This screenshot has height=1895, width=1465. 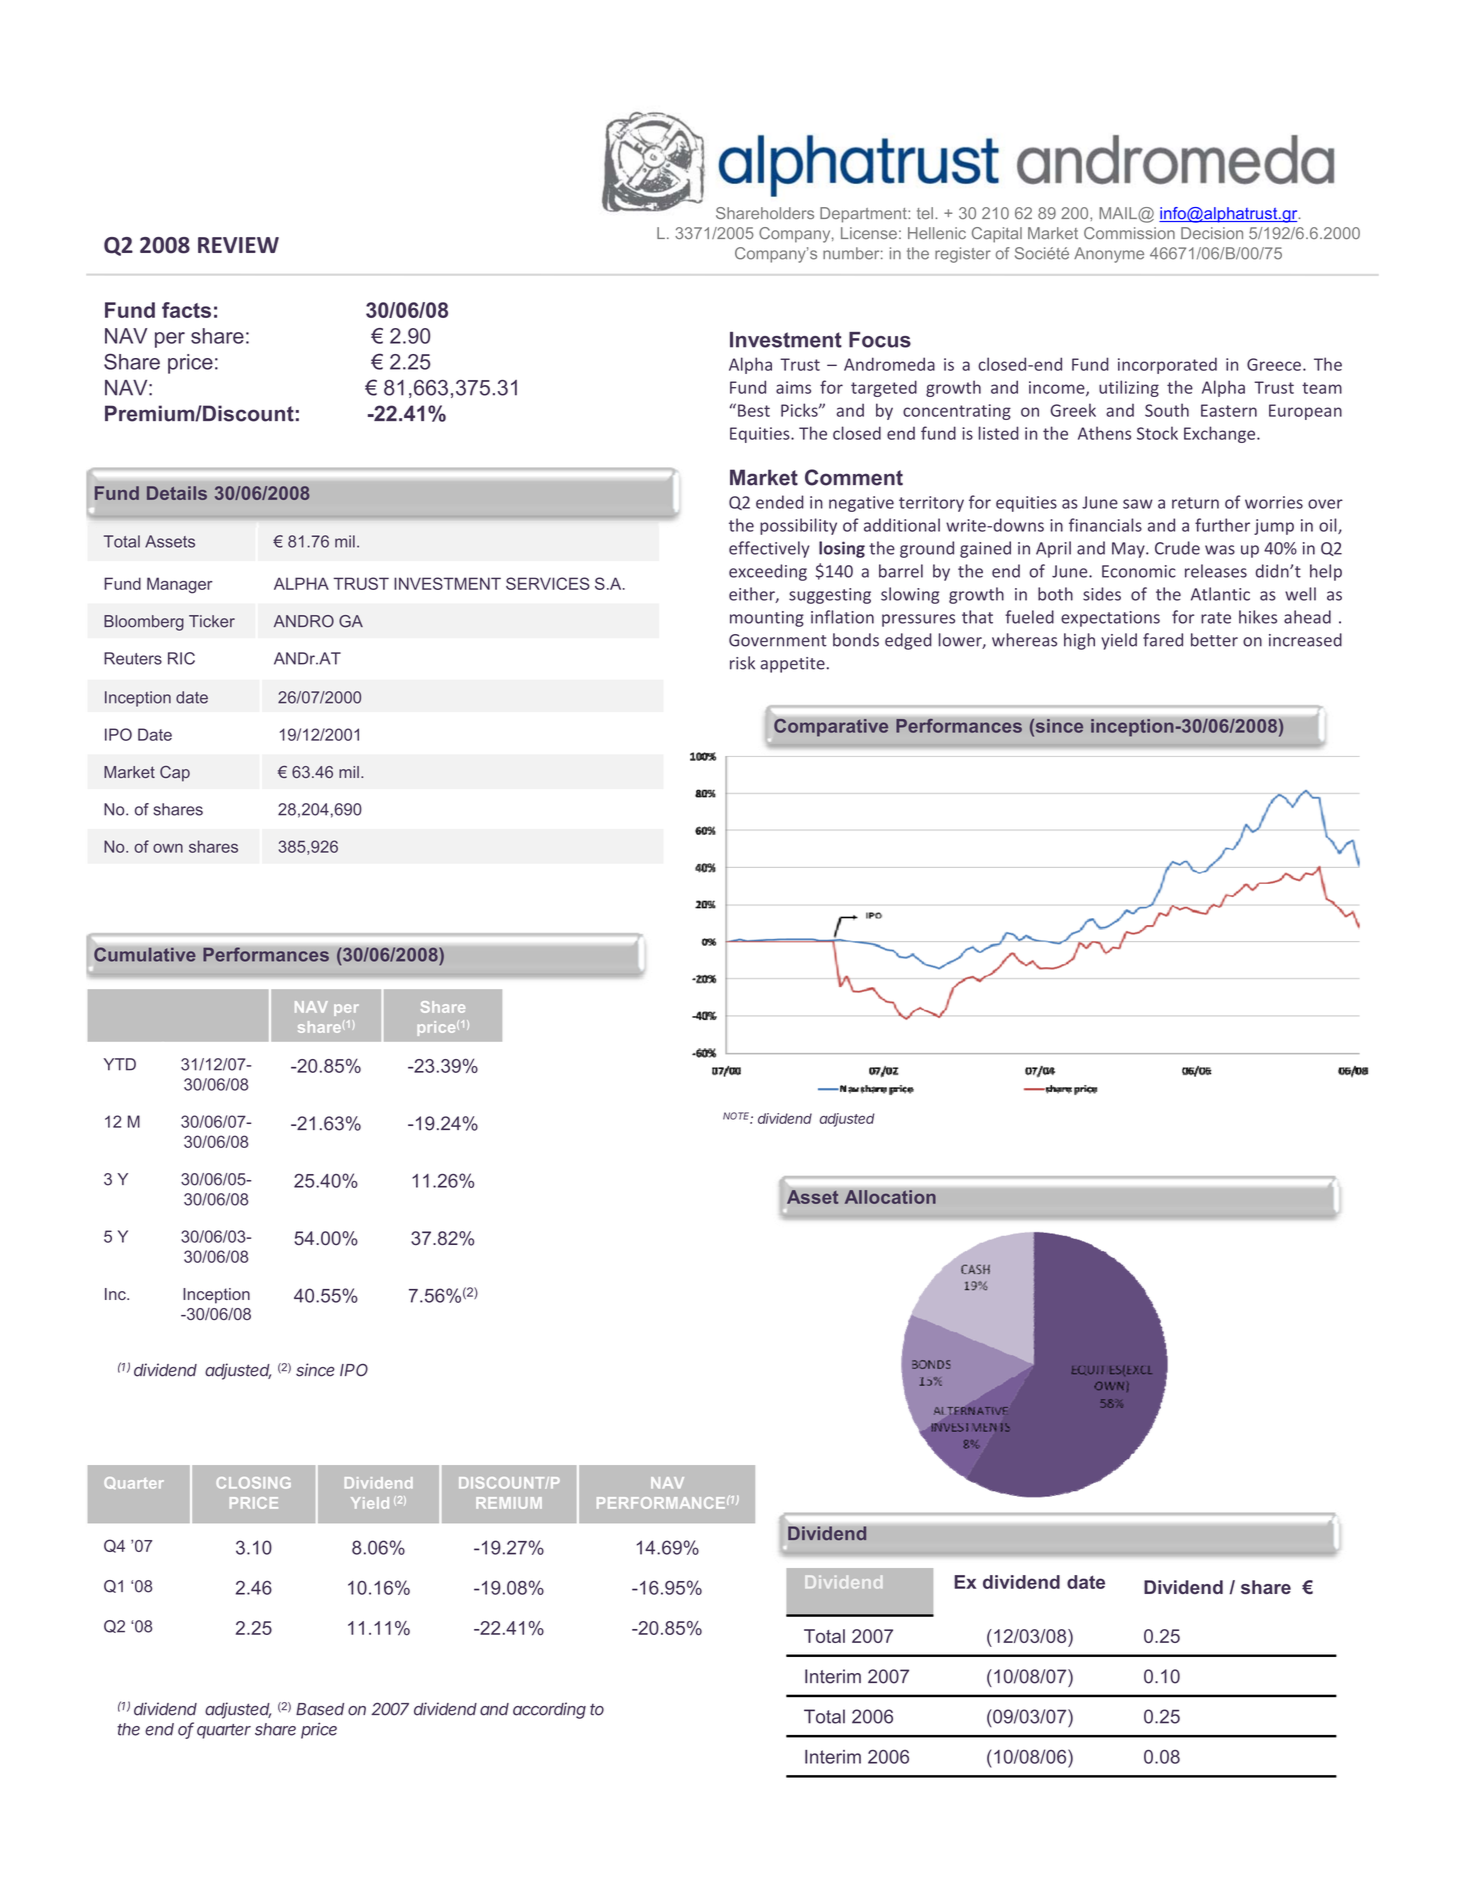 I want to click on Reuters, so click(x=133, y=658).
